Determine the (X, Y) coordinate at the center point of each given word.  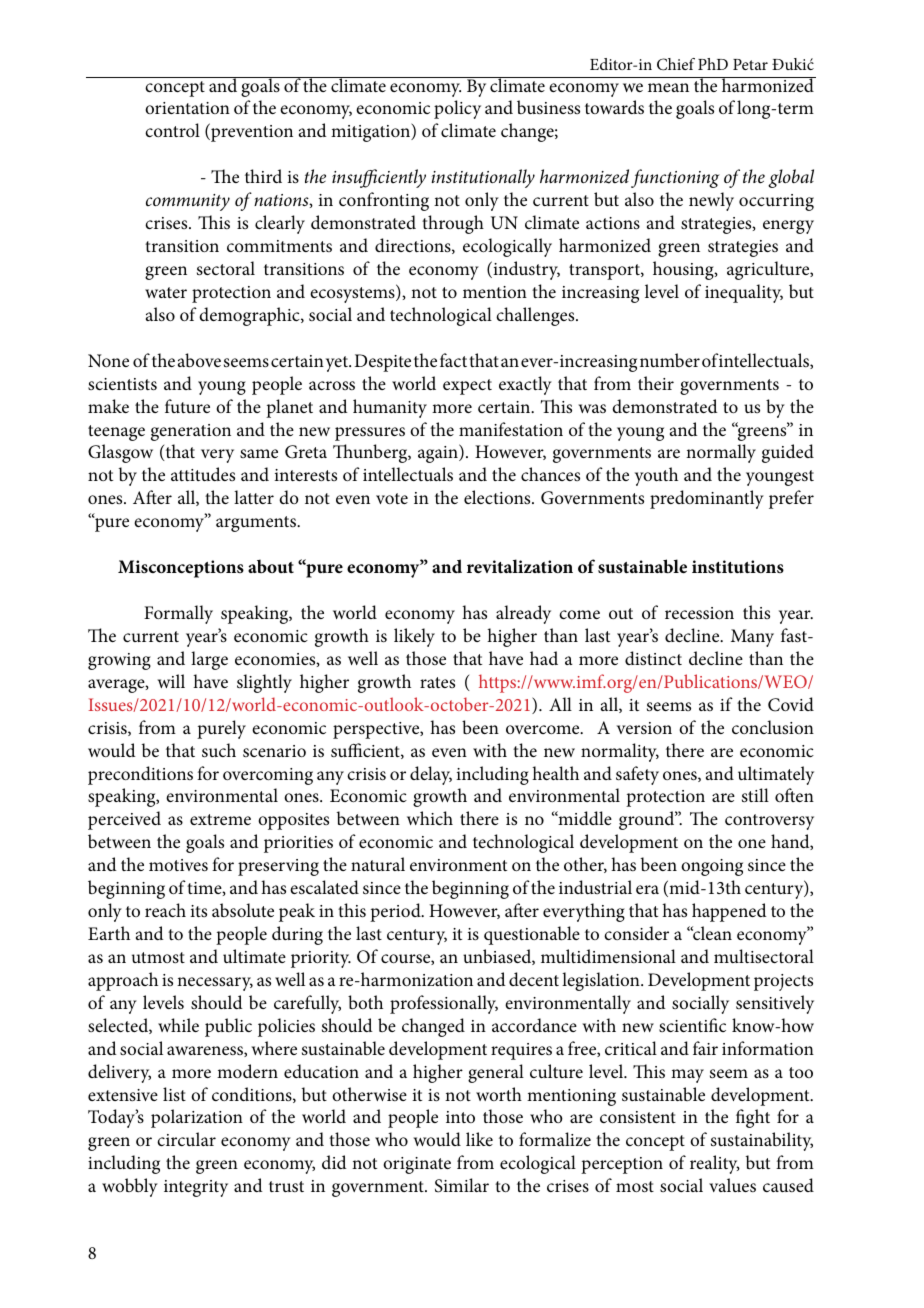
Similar (462, 1185)
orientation (187, 108)
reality (715, 1164)
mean (668, 87)
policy (457, 109)
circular (186, 1139)
